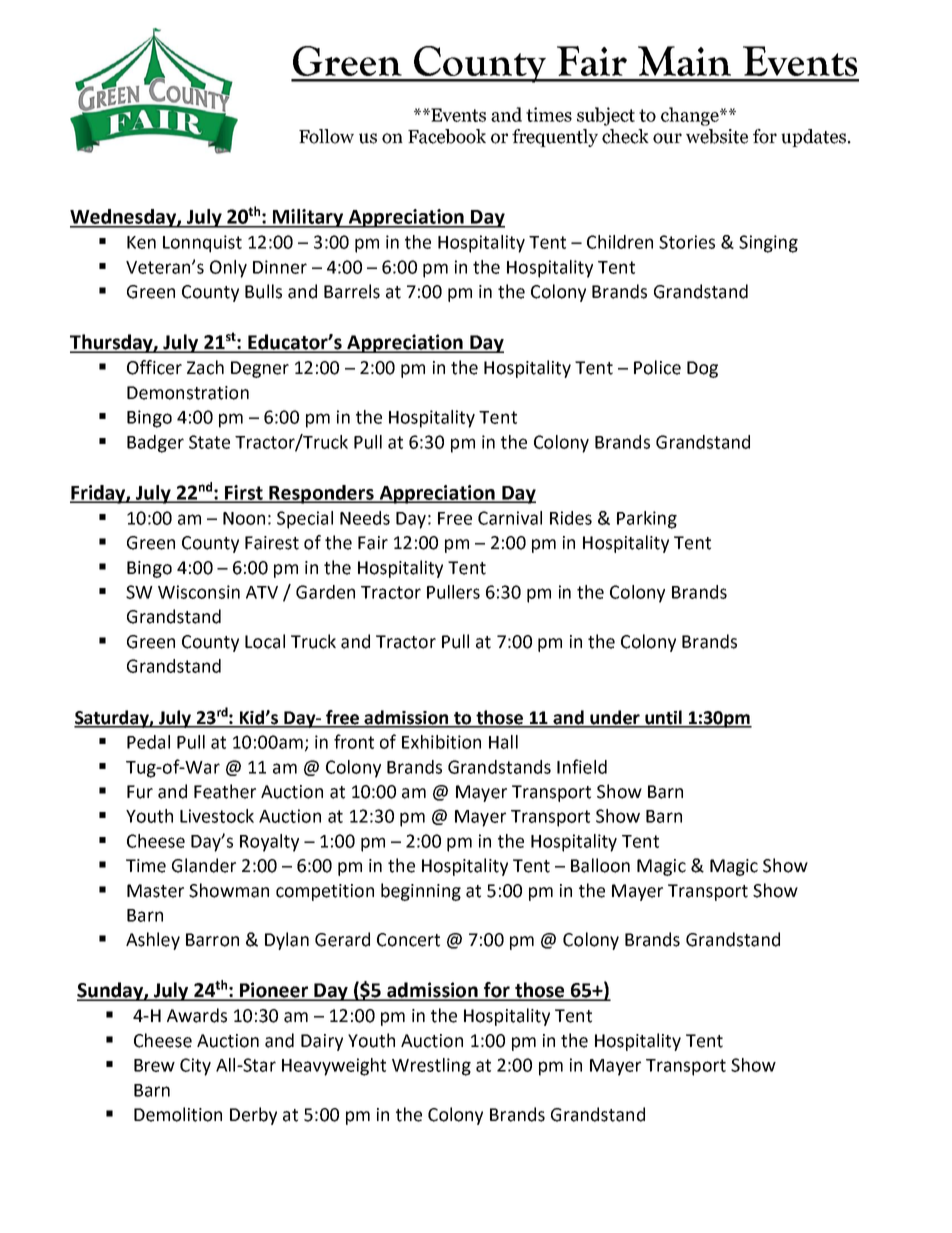 The height and width of the screenshot is (1233, 952). I want to click on Wisconsin, so click(199, 592).
